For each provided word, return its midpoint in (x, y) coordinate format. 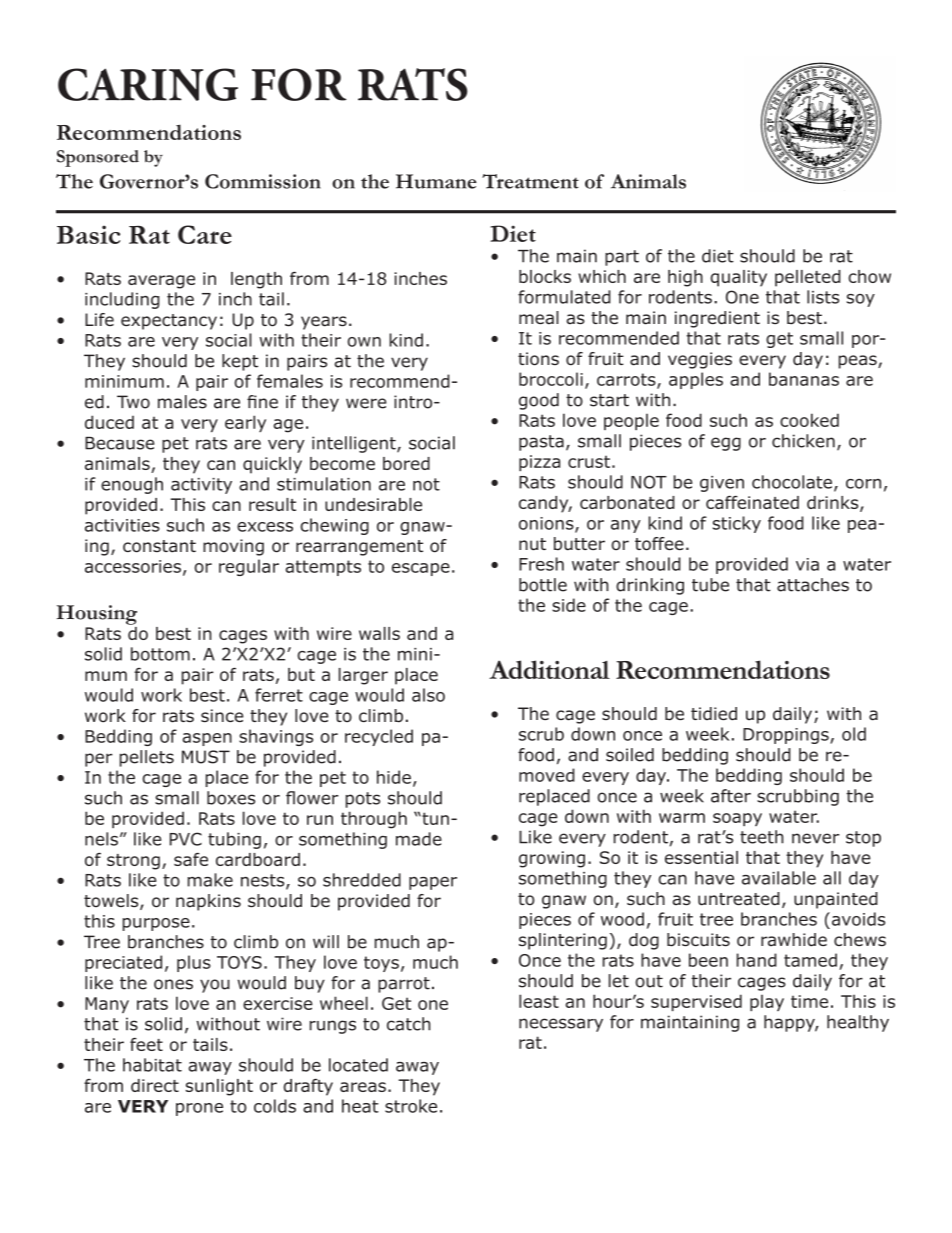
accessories (133, 566)
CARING (148, 84)
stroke (411, 1106)
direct (155, 1085)
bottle (543, 585)
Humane (436, 181)
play (767, 1003)
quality (739, 278)
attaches (813, 585)
